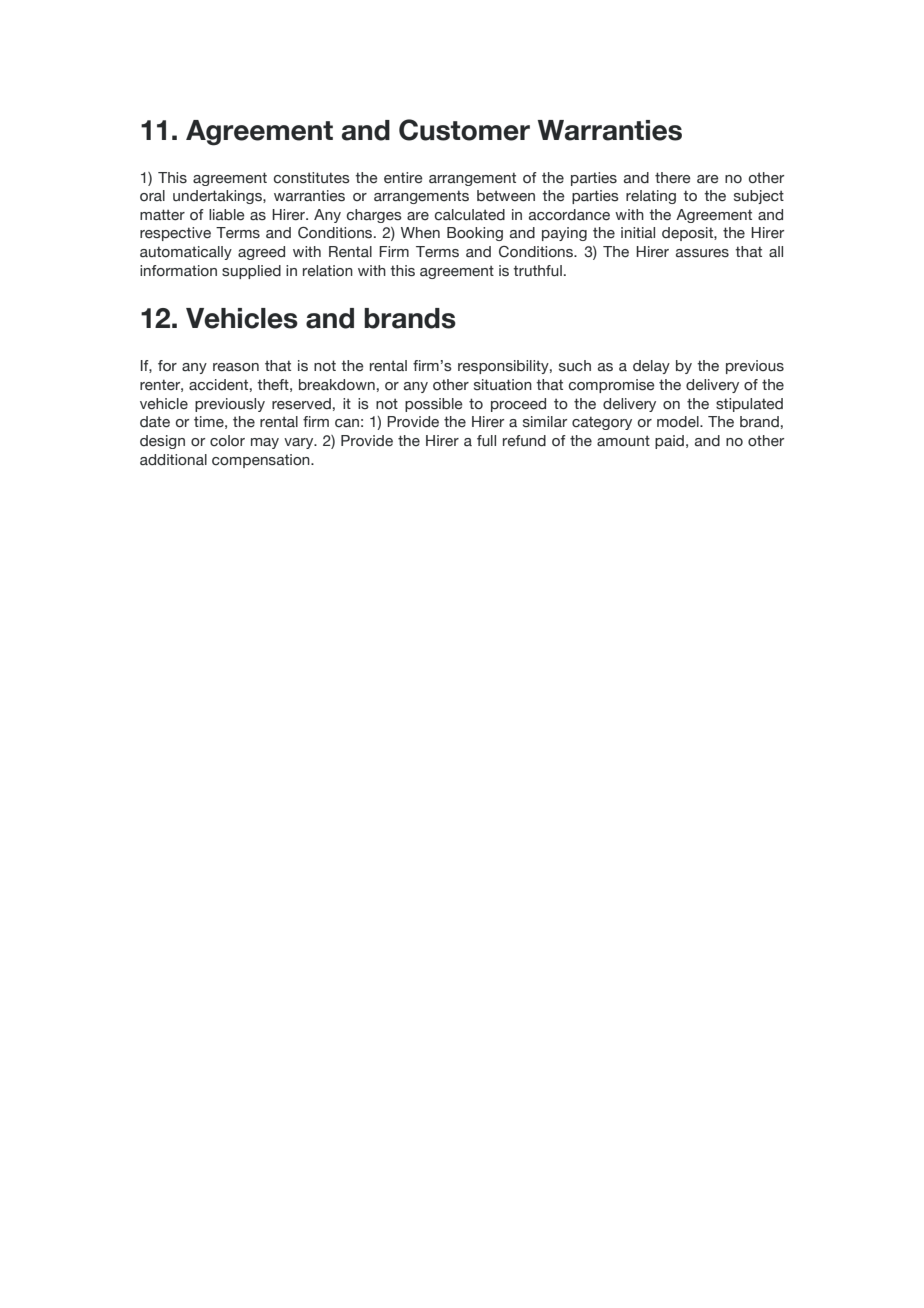  Describe the element at coordinates (537, 271) in the screenshot. I see `truthful` at that location.
